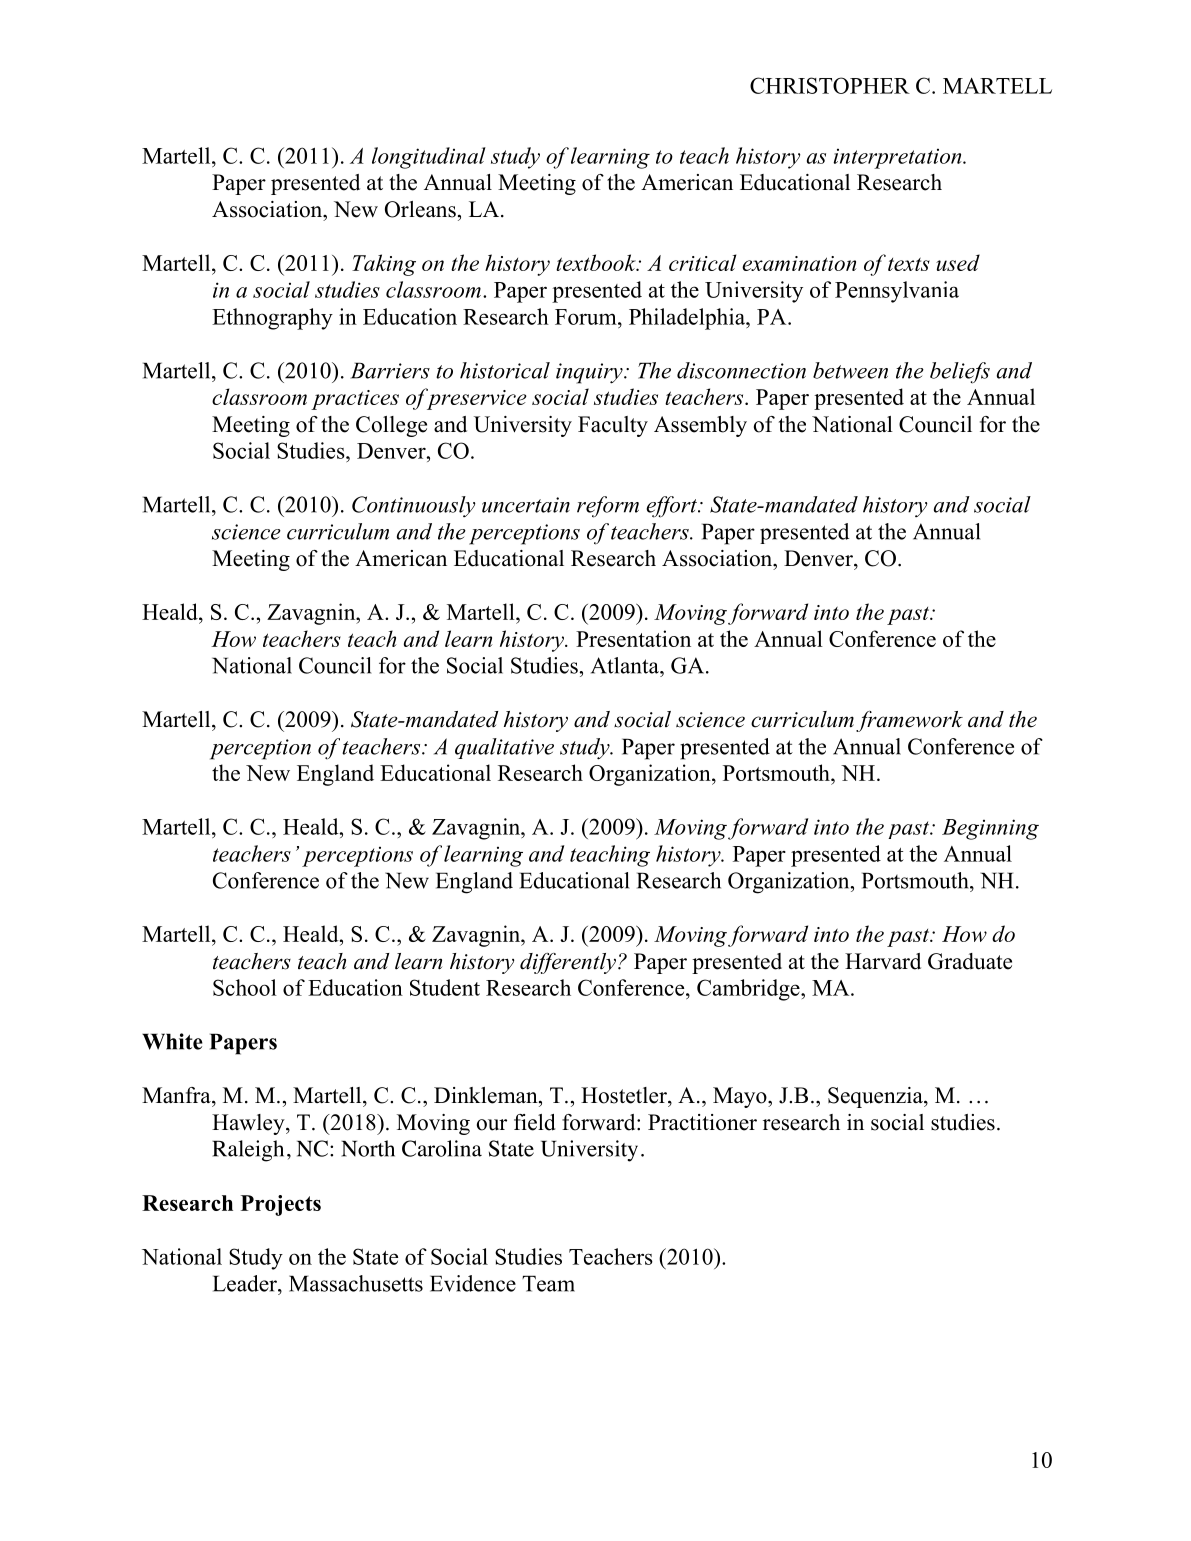  Describe the element at coordinates (355, 400) in the screenshot. I see `practices` at that location.
